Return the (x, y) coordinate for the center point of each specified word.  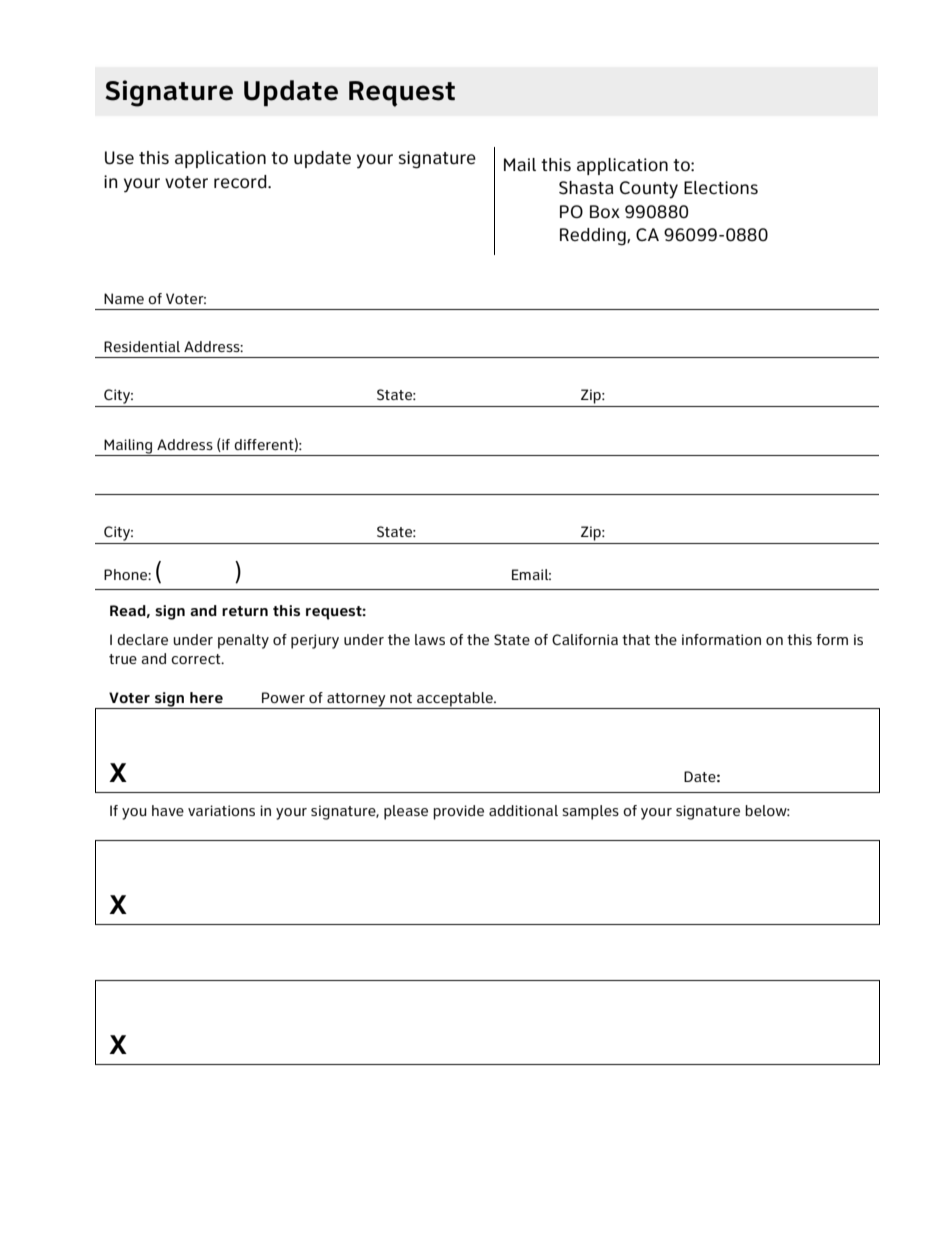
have (168, 810)
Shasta (586, 188)
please (406, 812)
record (241, 182)
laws (430, 639)
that (636, 639)
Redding (594, 237)
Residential (142, 346)
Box (605, 212)
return (245, 611)
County (649, 190)
